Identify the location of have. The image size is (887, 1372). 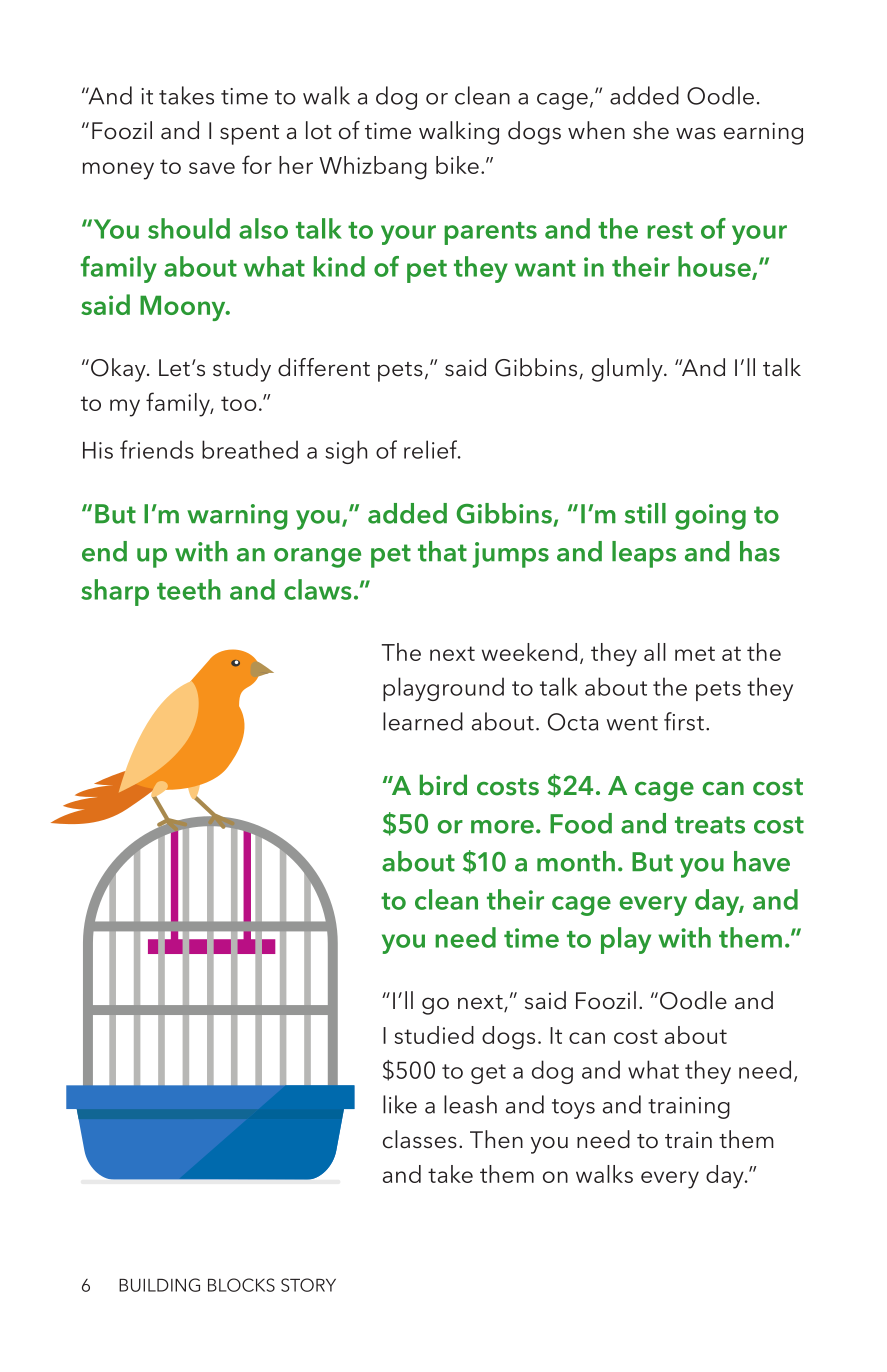
(762, 861).
